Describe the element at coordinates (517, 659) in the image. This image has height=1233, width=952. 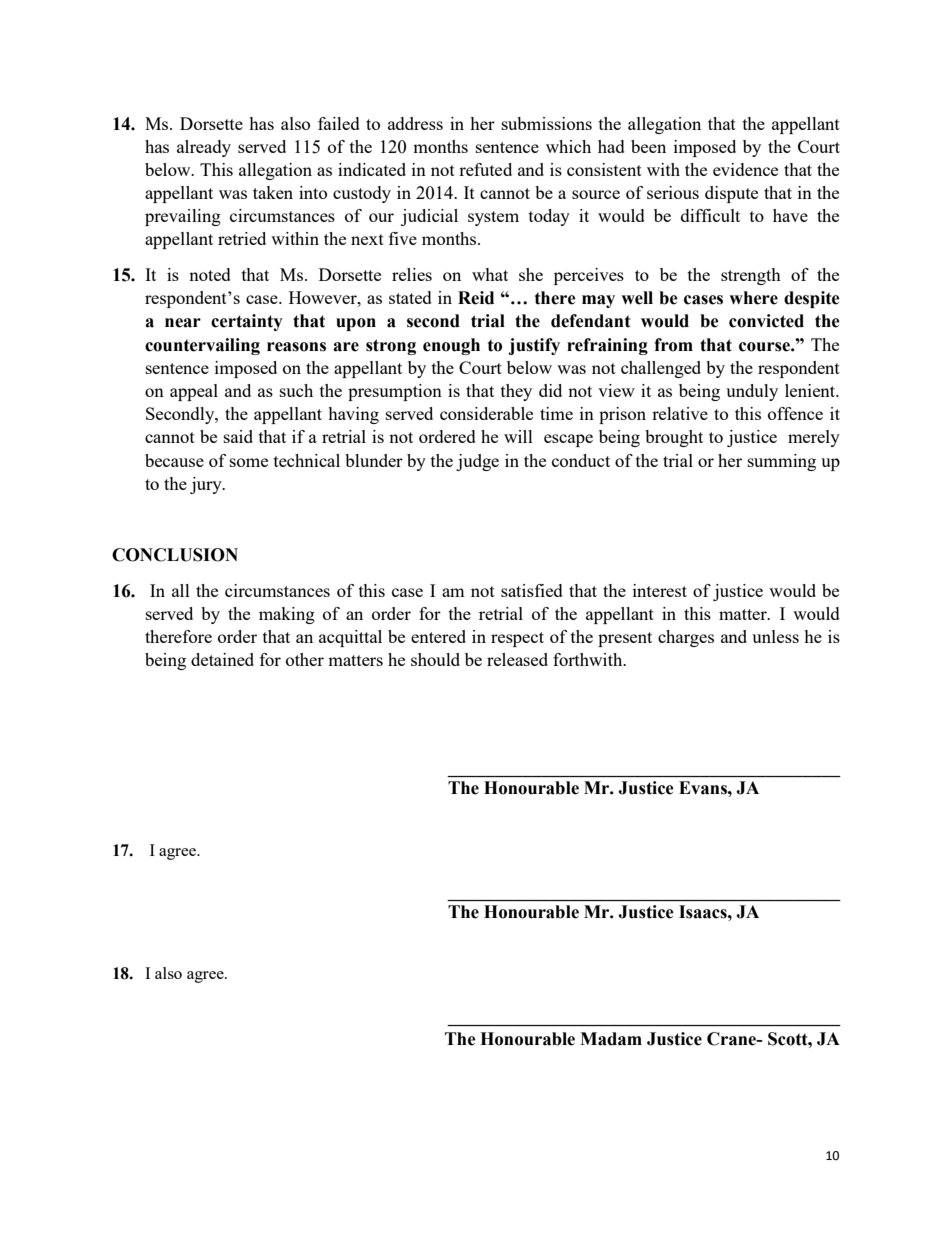
I see `released` at that location.
